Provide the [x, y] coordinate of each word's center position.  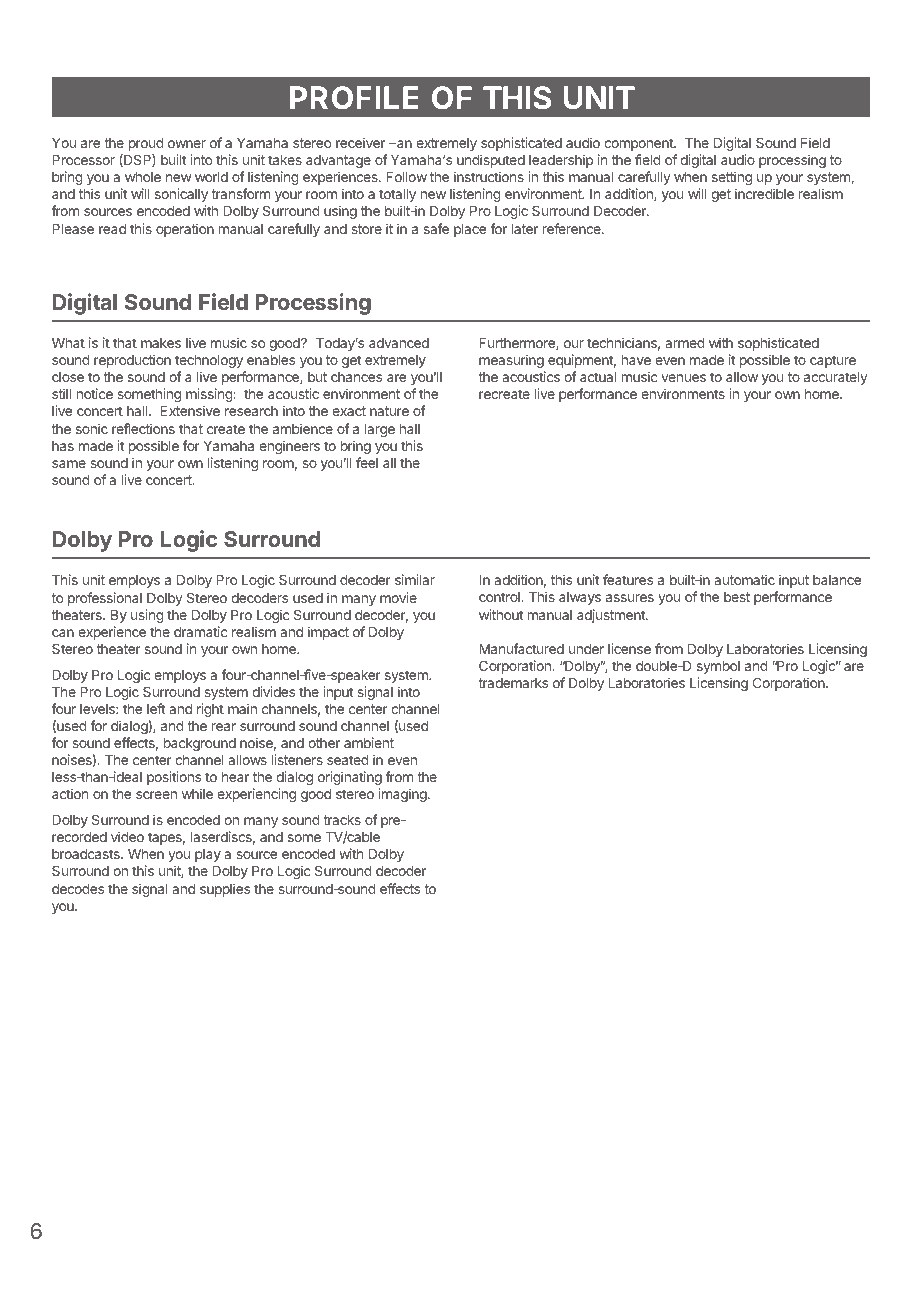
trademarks [513, 683]
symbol [718, 667]
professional [105, 599]
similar [415, 579]
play [208, 855]
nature [389, 411]
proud [146, 144]
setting [732, 178]
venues [683, 378]
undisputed [491, 161]
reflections [143, 428]
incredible [764, 193]
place [470, 230]
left [156, 708]
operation [185, 230]
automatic [744, 579]
